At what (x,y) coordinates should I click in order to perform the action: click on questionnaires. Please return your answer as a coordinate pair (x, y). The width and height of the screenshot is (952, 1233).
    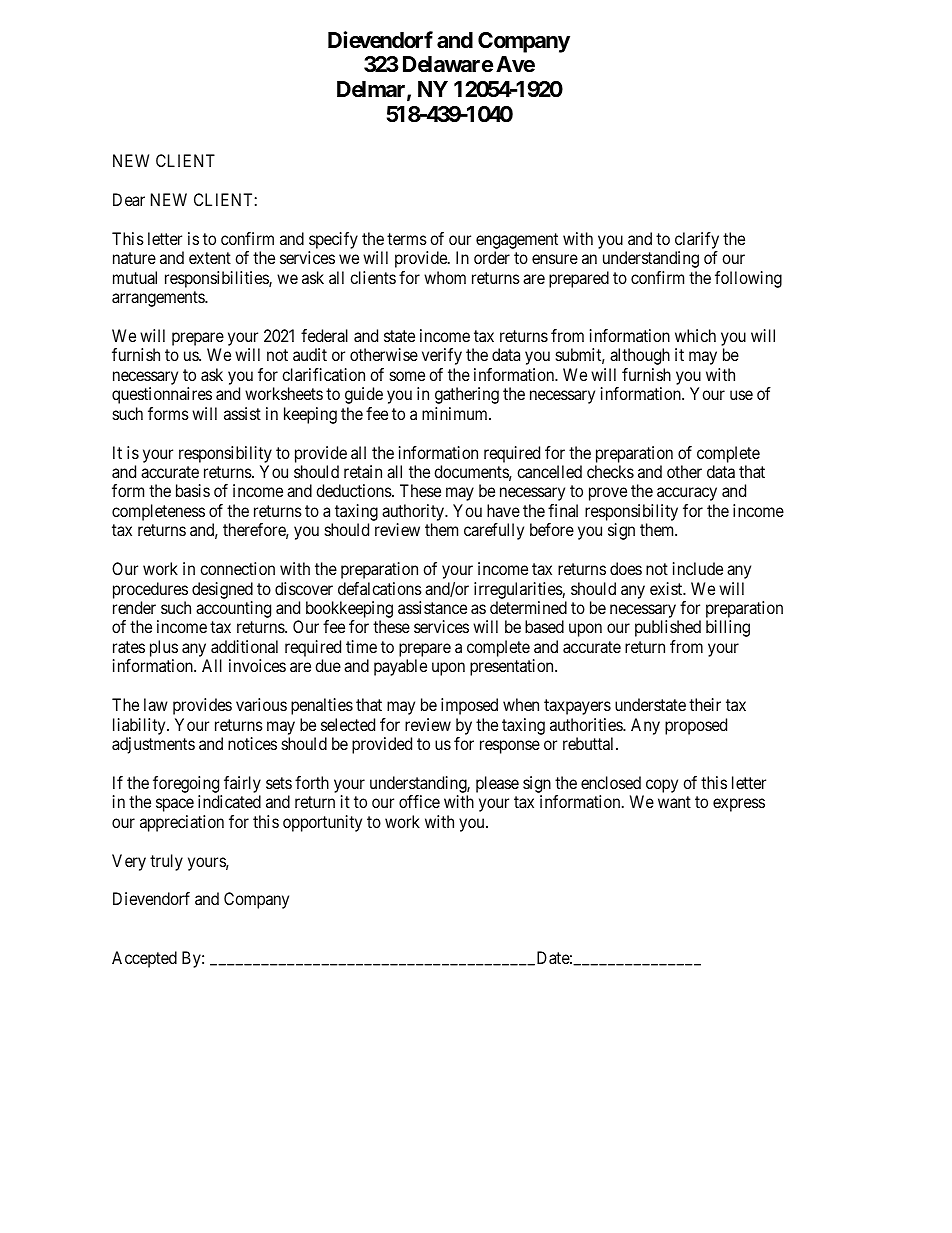
    Looking at the image, I should click on (162, 395).
